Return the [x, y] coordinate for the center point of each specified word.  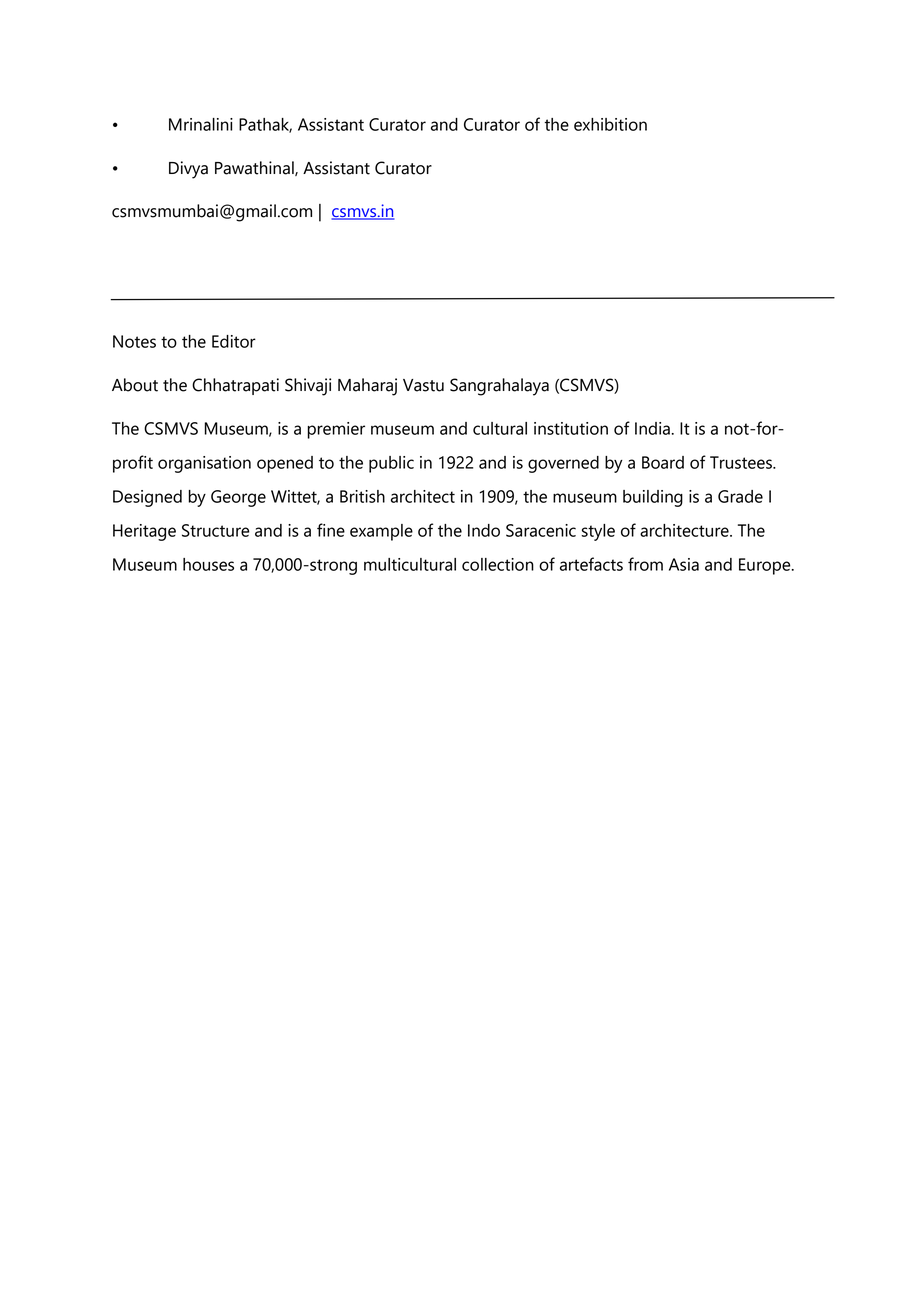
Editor [234, 341]
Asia [684, 564]
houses [208, 564]
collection [498, 564]
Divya [188, 170]
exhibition [610, 124]
